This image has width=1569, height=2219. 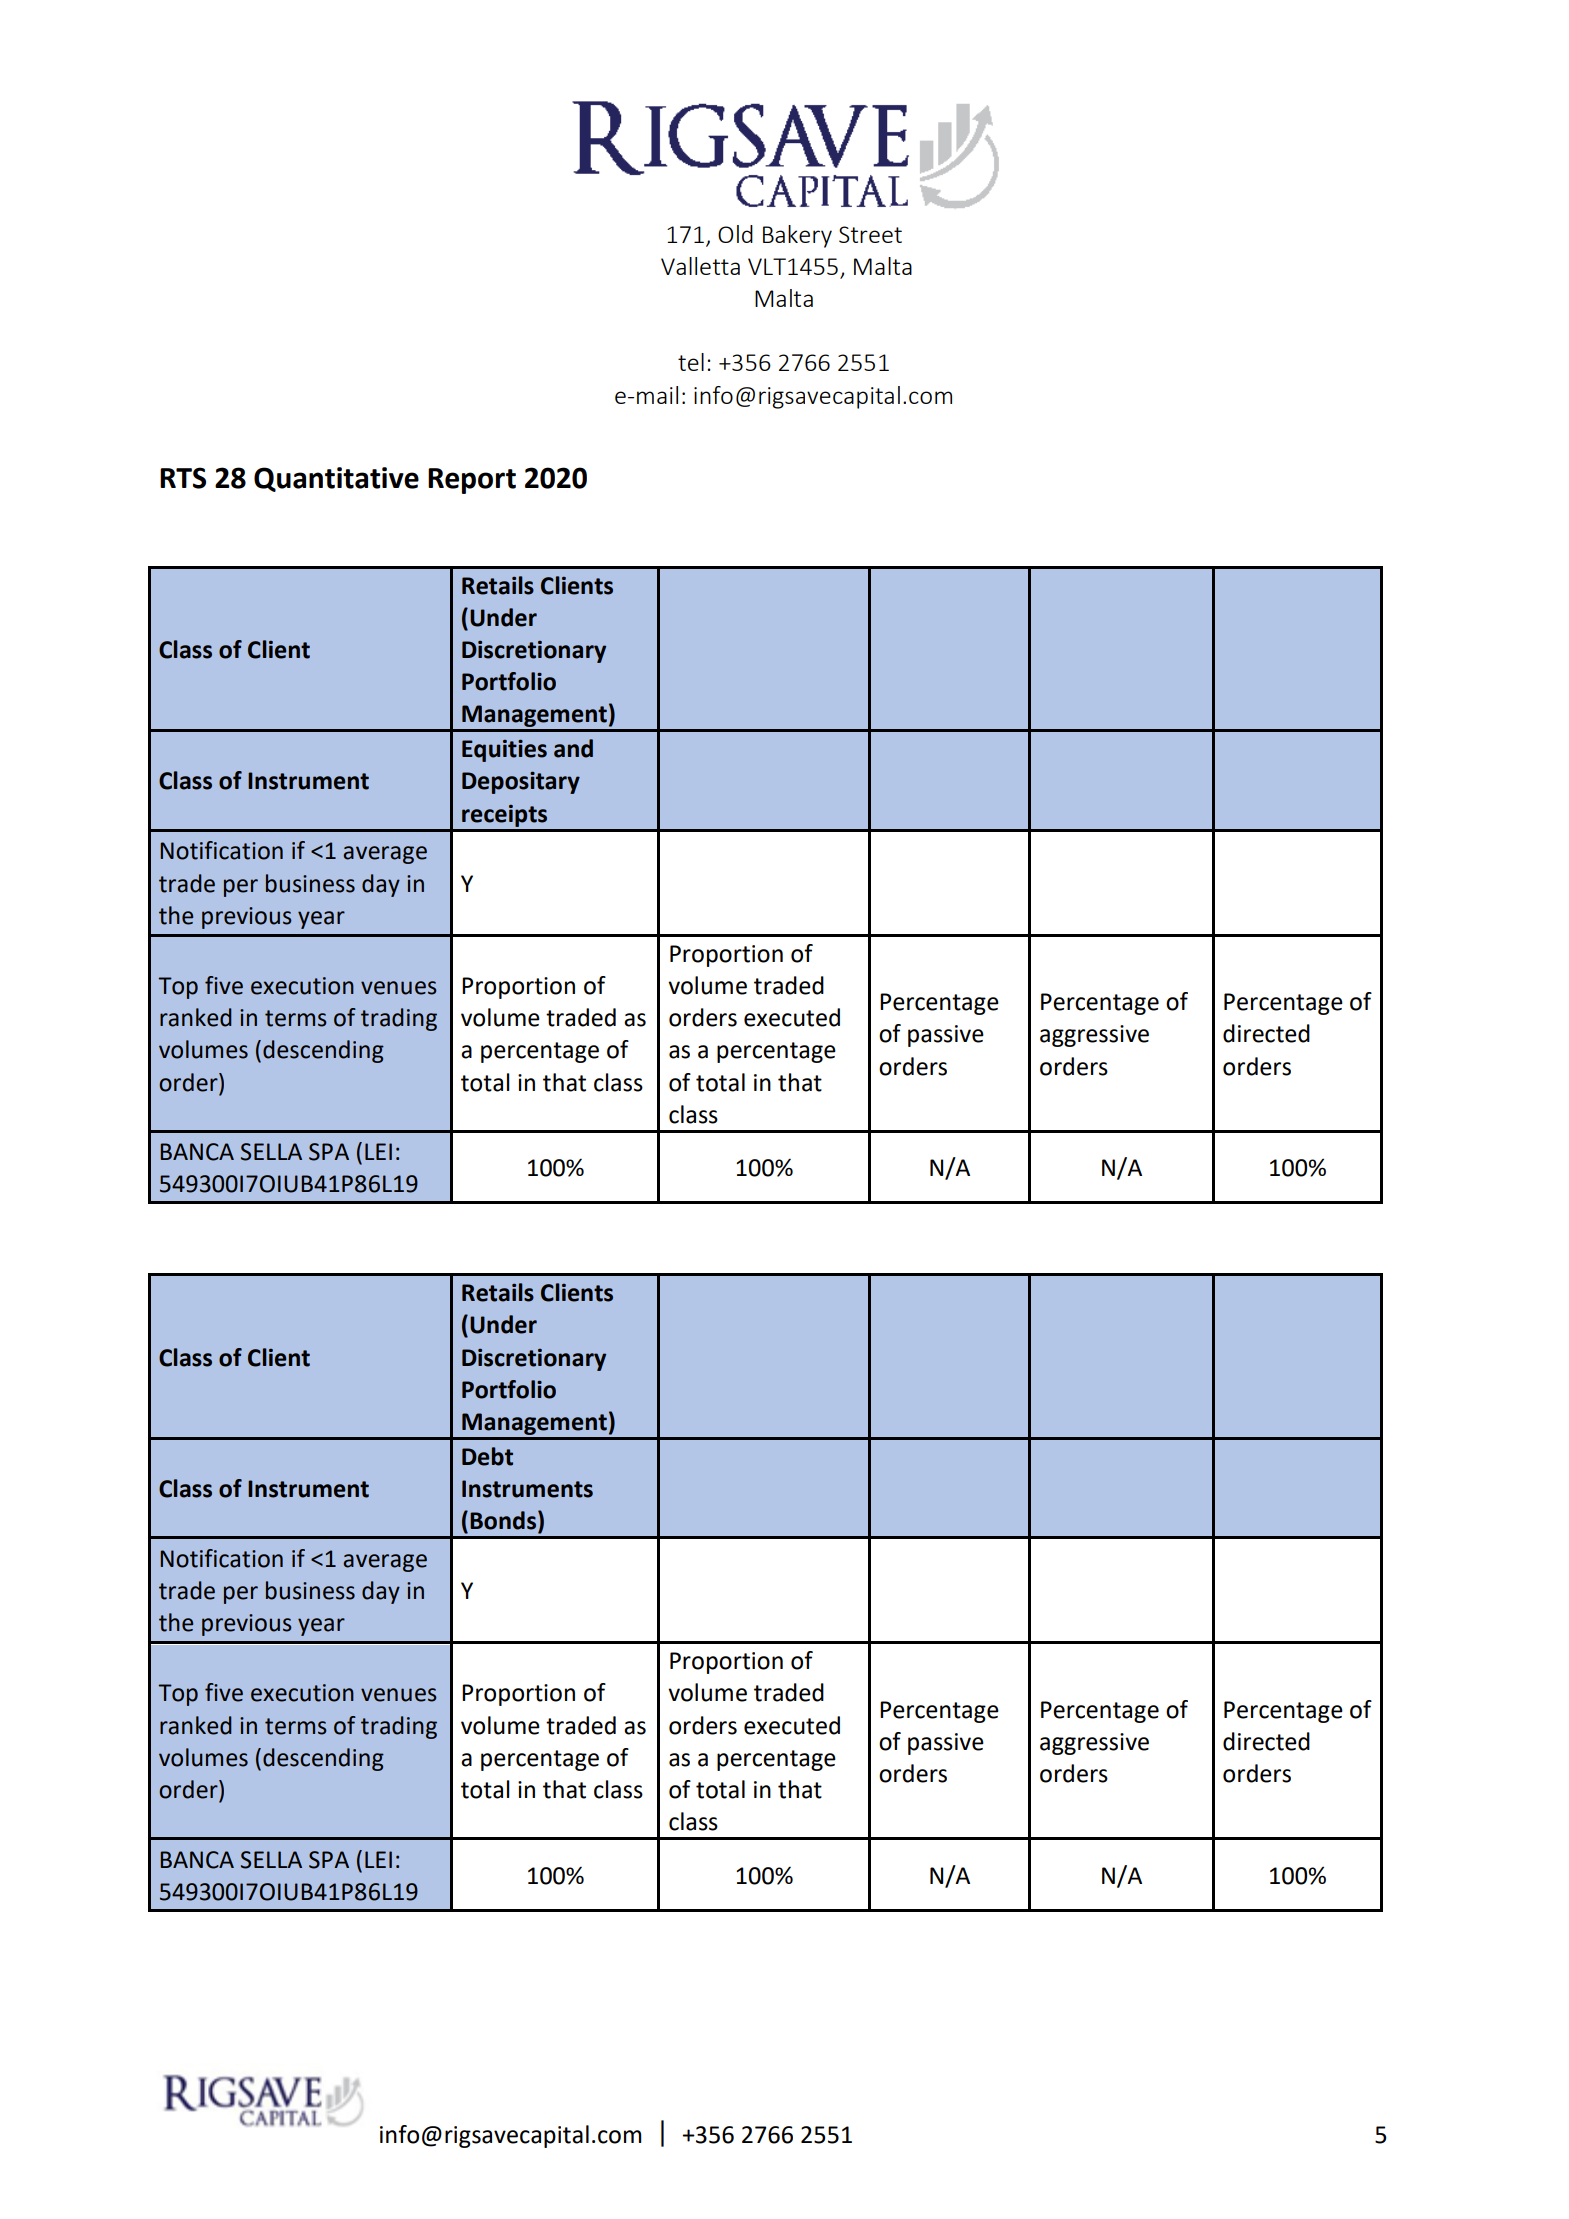 I want to click on Depositary, so click(x=521, y=782).
